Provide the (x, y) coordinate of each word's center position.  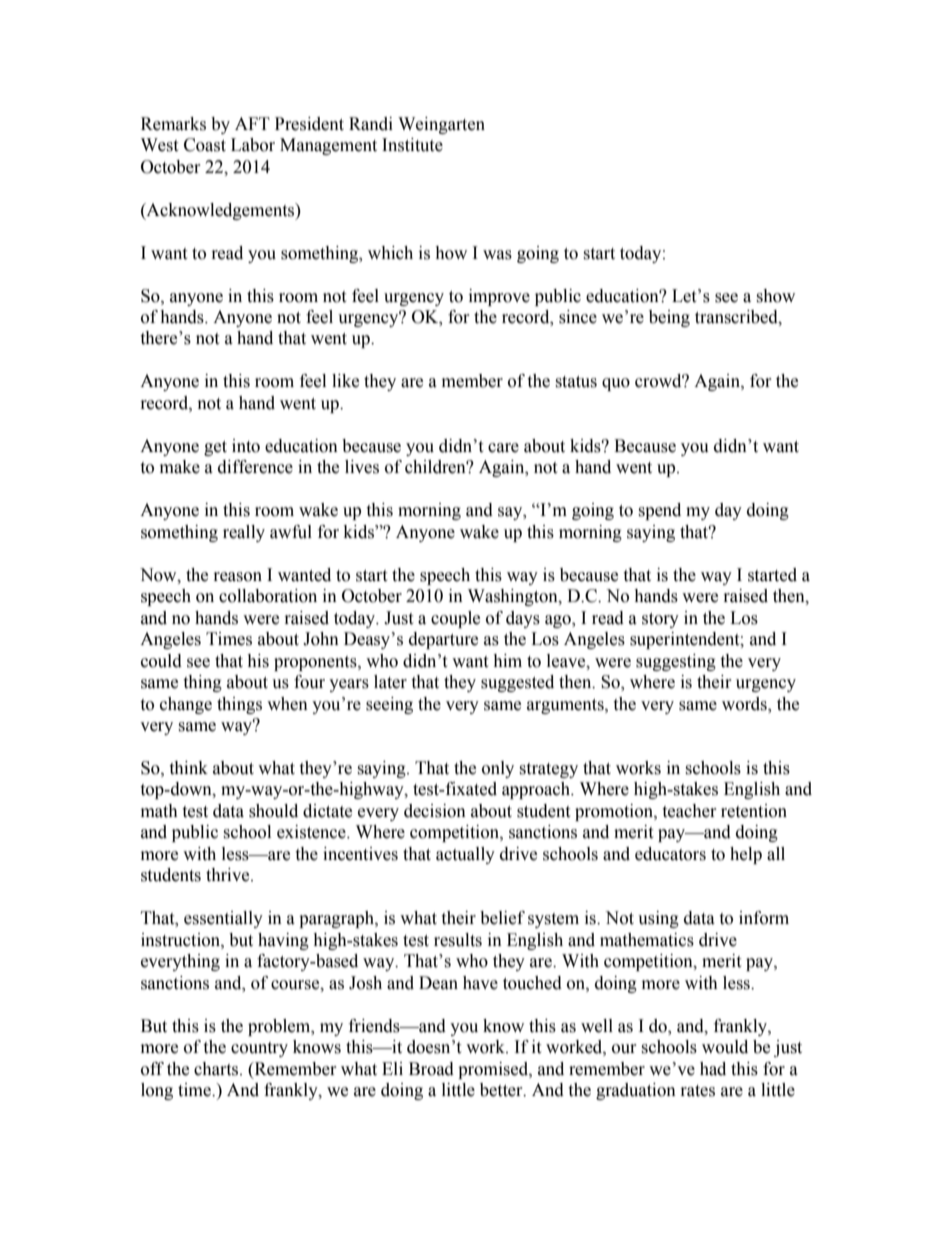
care (503, 448)
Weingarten (441, 125)
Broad (431, 1069)
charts (217, 1069)
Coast (205, 145)
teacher (689, 811)
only (498, 769)
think (188, 768)
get (215, 448)
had (713, 1069)
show (775, 296)
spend (659, 511)
